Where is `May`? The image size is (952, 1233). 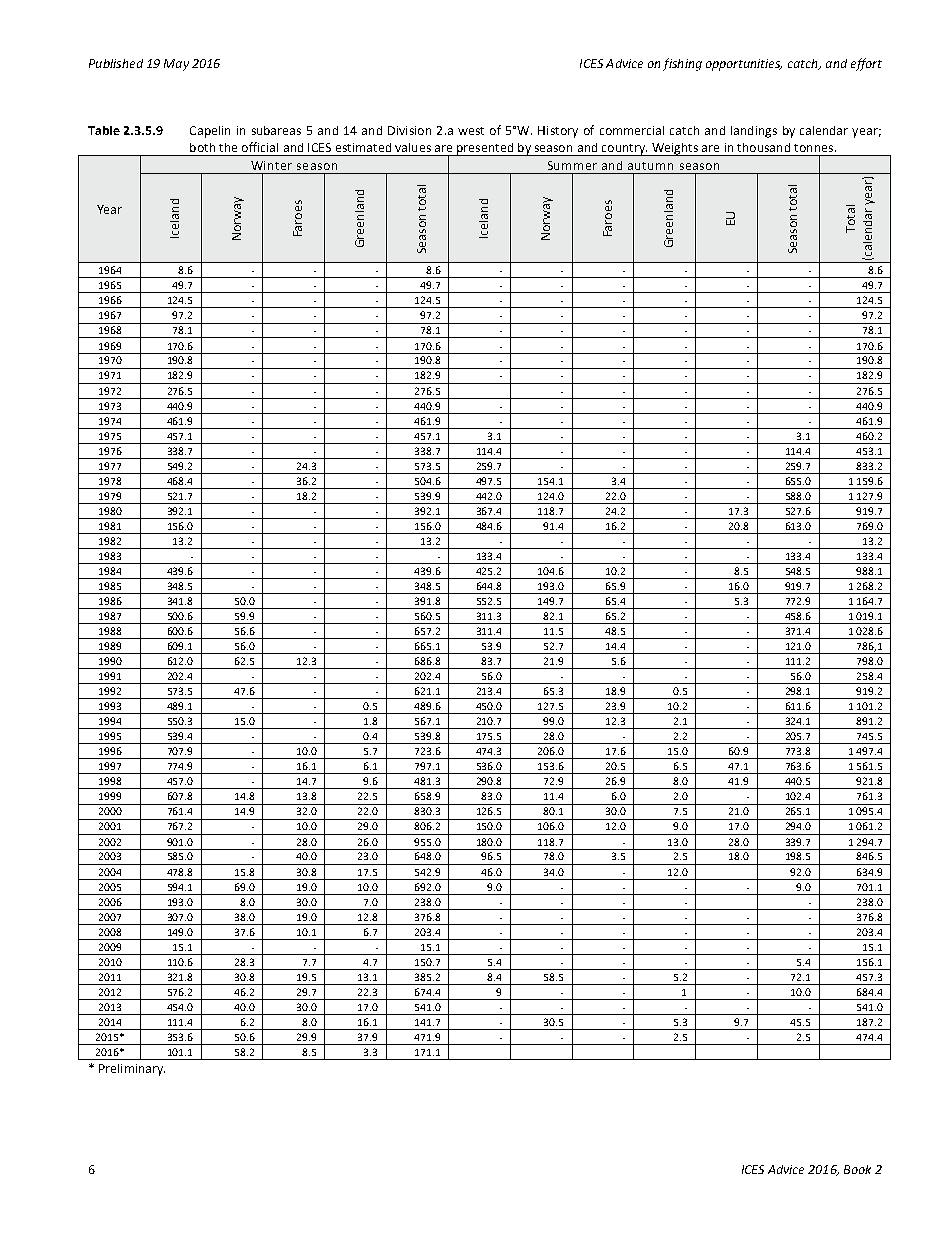 May is located at coordinates (176, 65).
